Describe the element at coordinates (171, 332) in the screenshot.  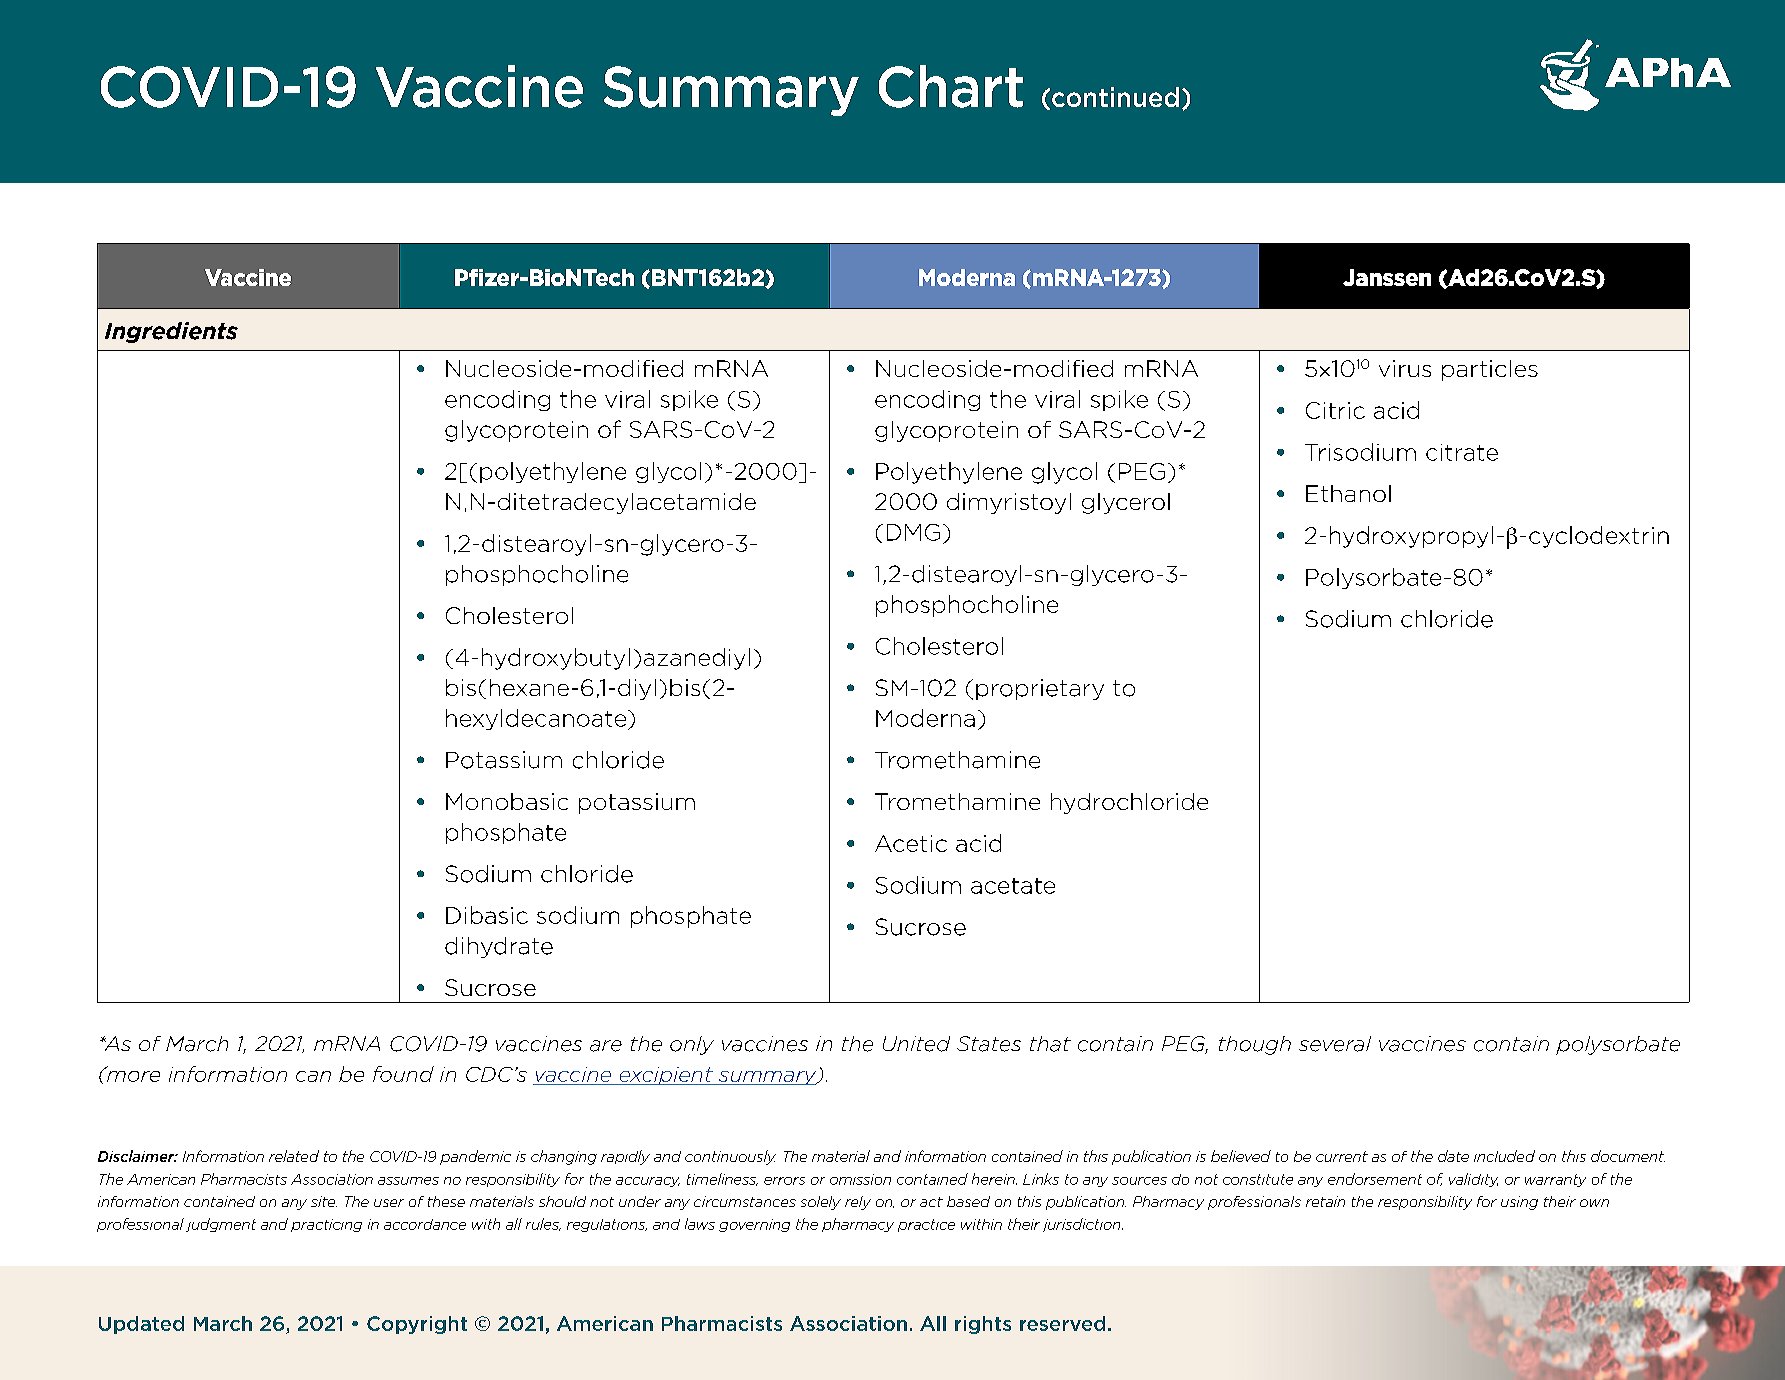
I see `Ingredients` at that location.
